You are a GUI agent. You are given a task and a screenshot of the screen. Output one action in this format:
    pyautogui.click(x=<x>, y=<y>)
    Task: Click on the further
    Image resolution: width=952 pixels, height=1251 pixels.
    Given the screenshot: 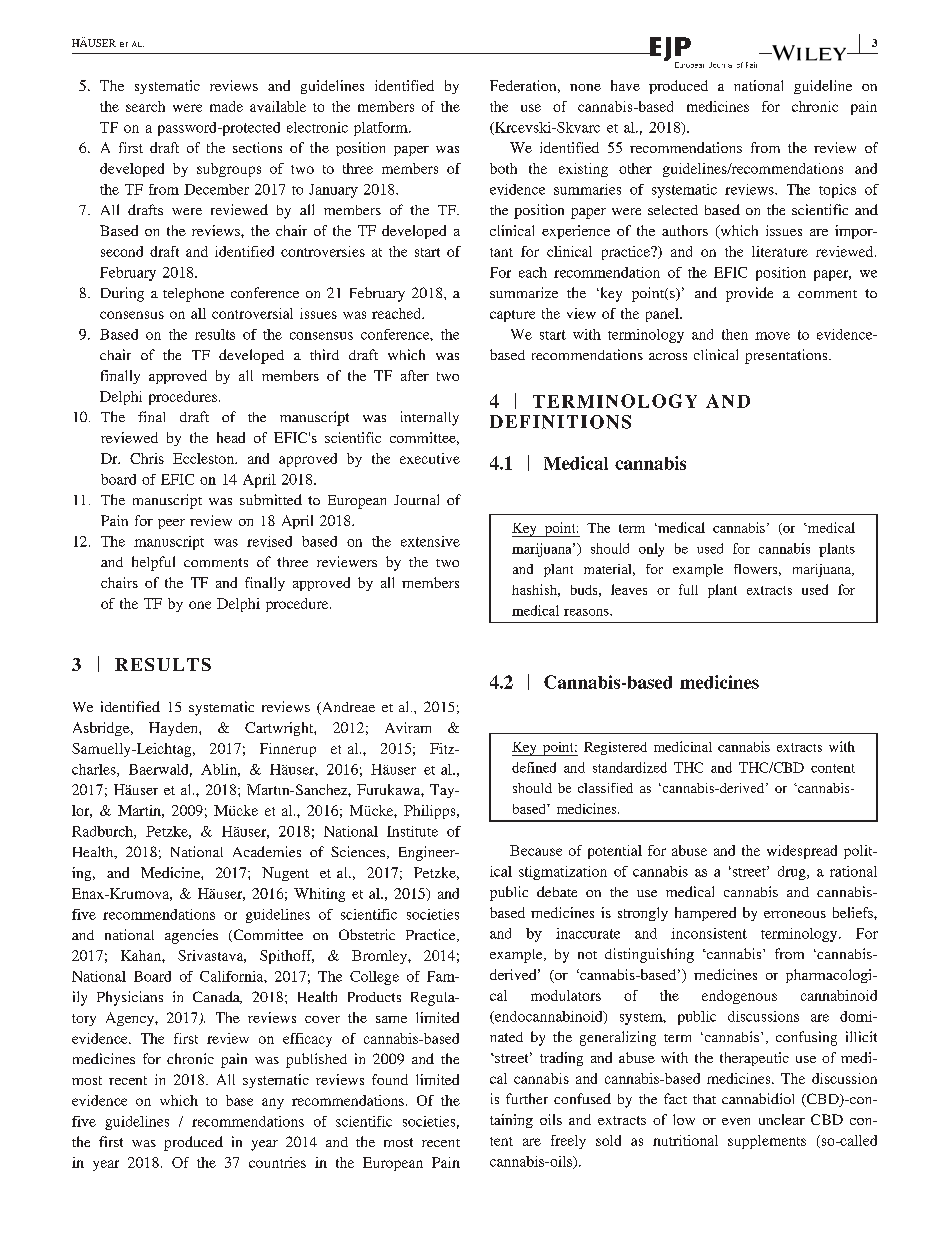 What is the action you would take?
    pyautogui.click(x=527, y=1098)
